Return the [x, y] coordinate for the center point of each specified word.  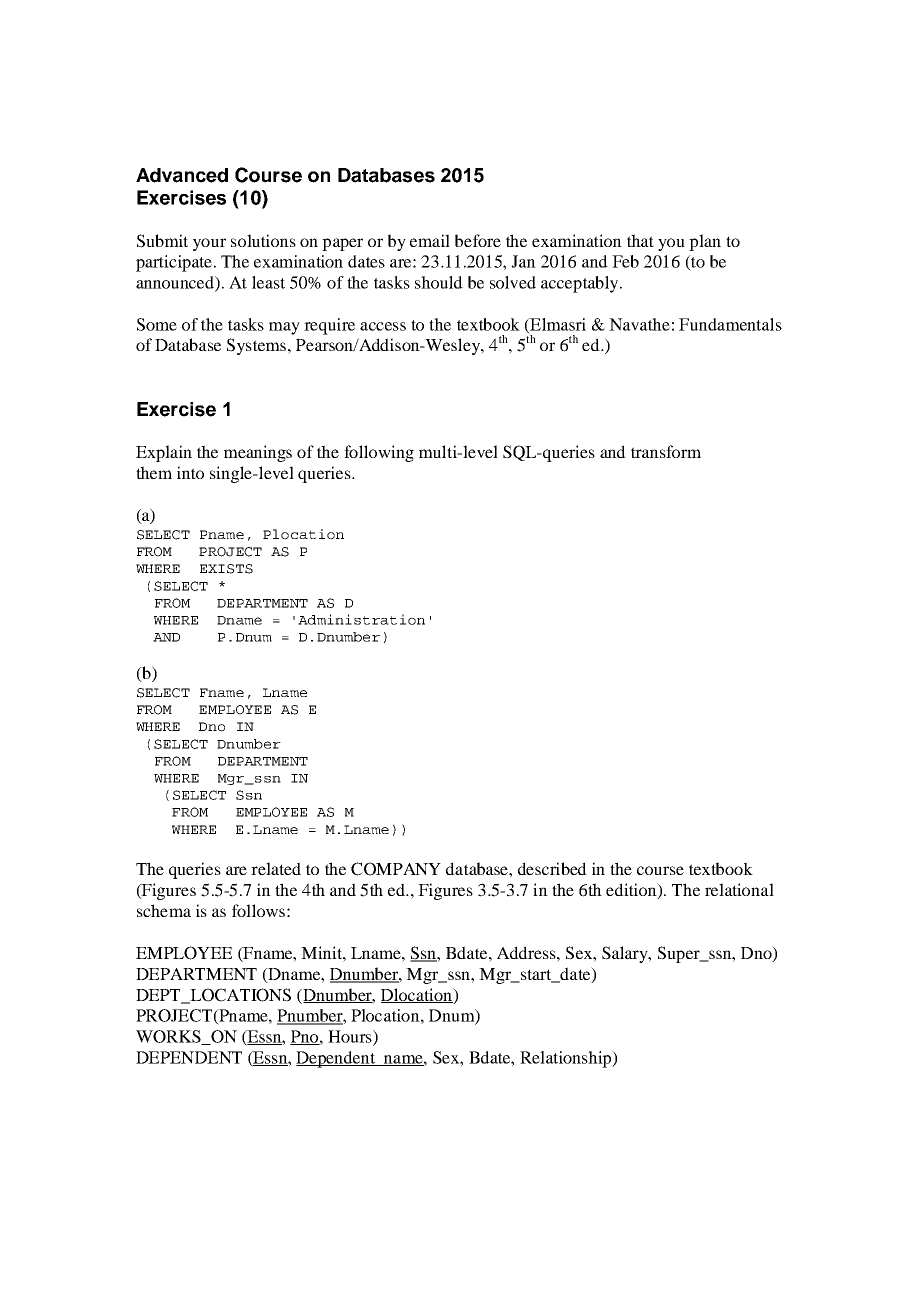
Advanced [182, 175]
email [430, 240]
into [190, 472]
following [379, 453]
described [552, 868]
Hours [351, 1037]
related [276, 868]
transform [666, 451]
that [640, 240]
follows [258, 910]
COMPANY [396, 869]
